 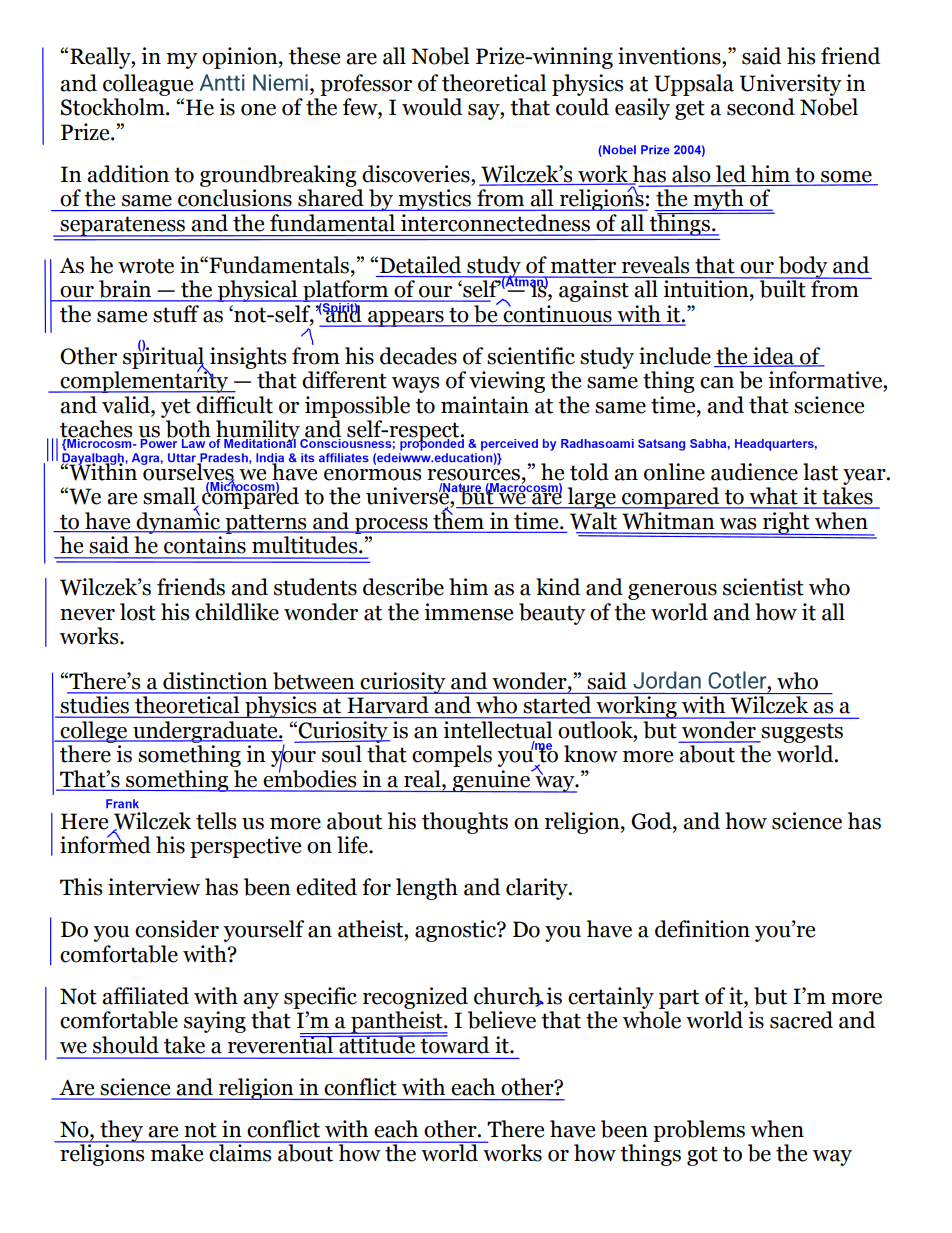 I want to click on University, so click(x=791, y=85).
